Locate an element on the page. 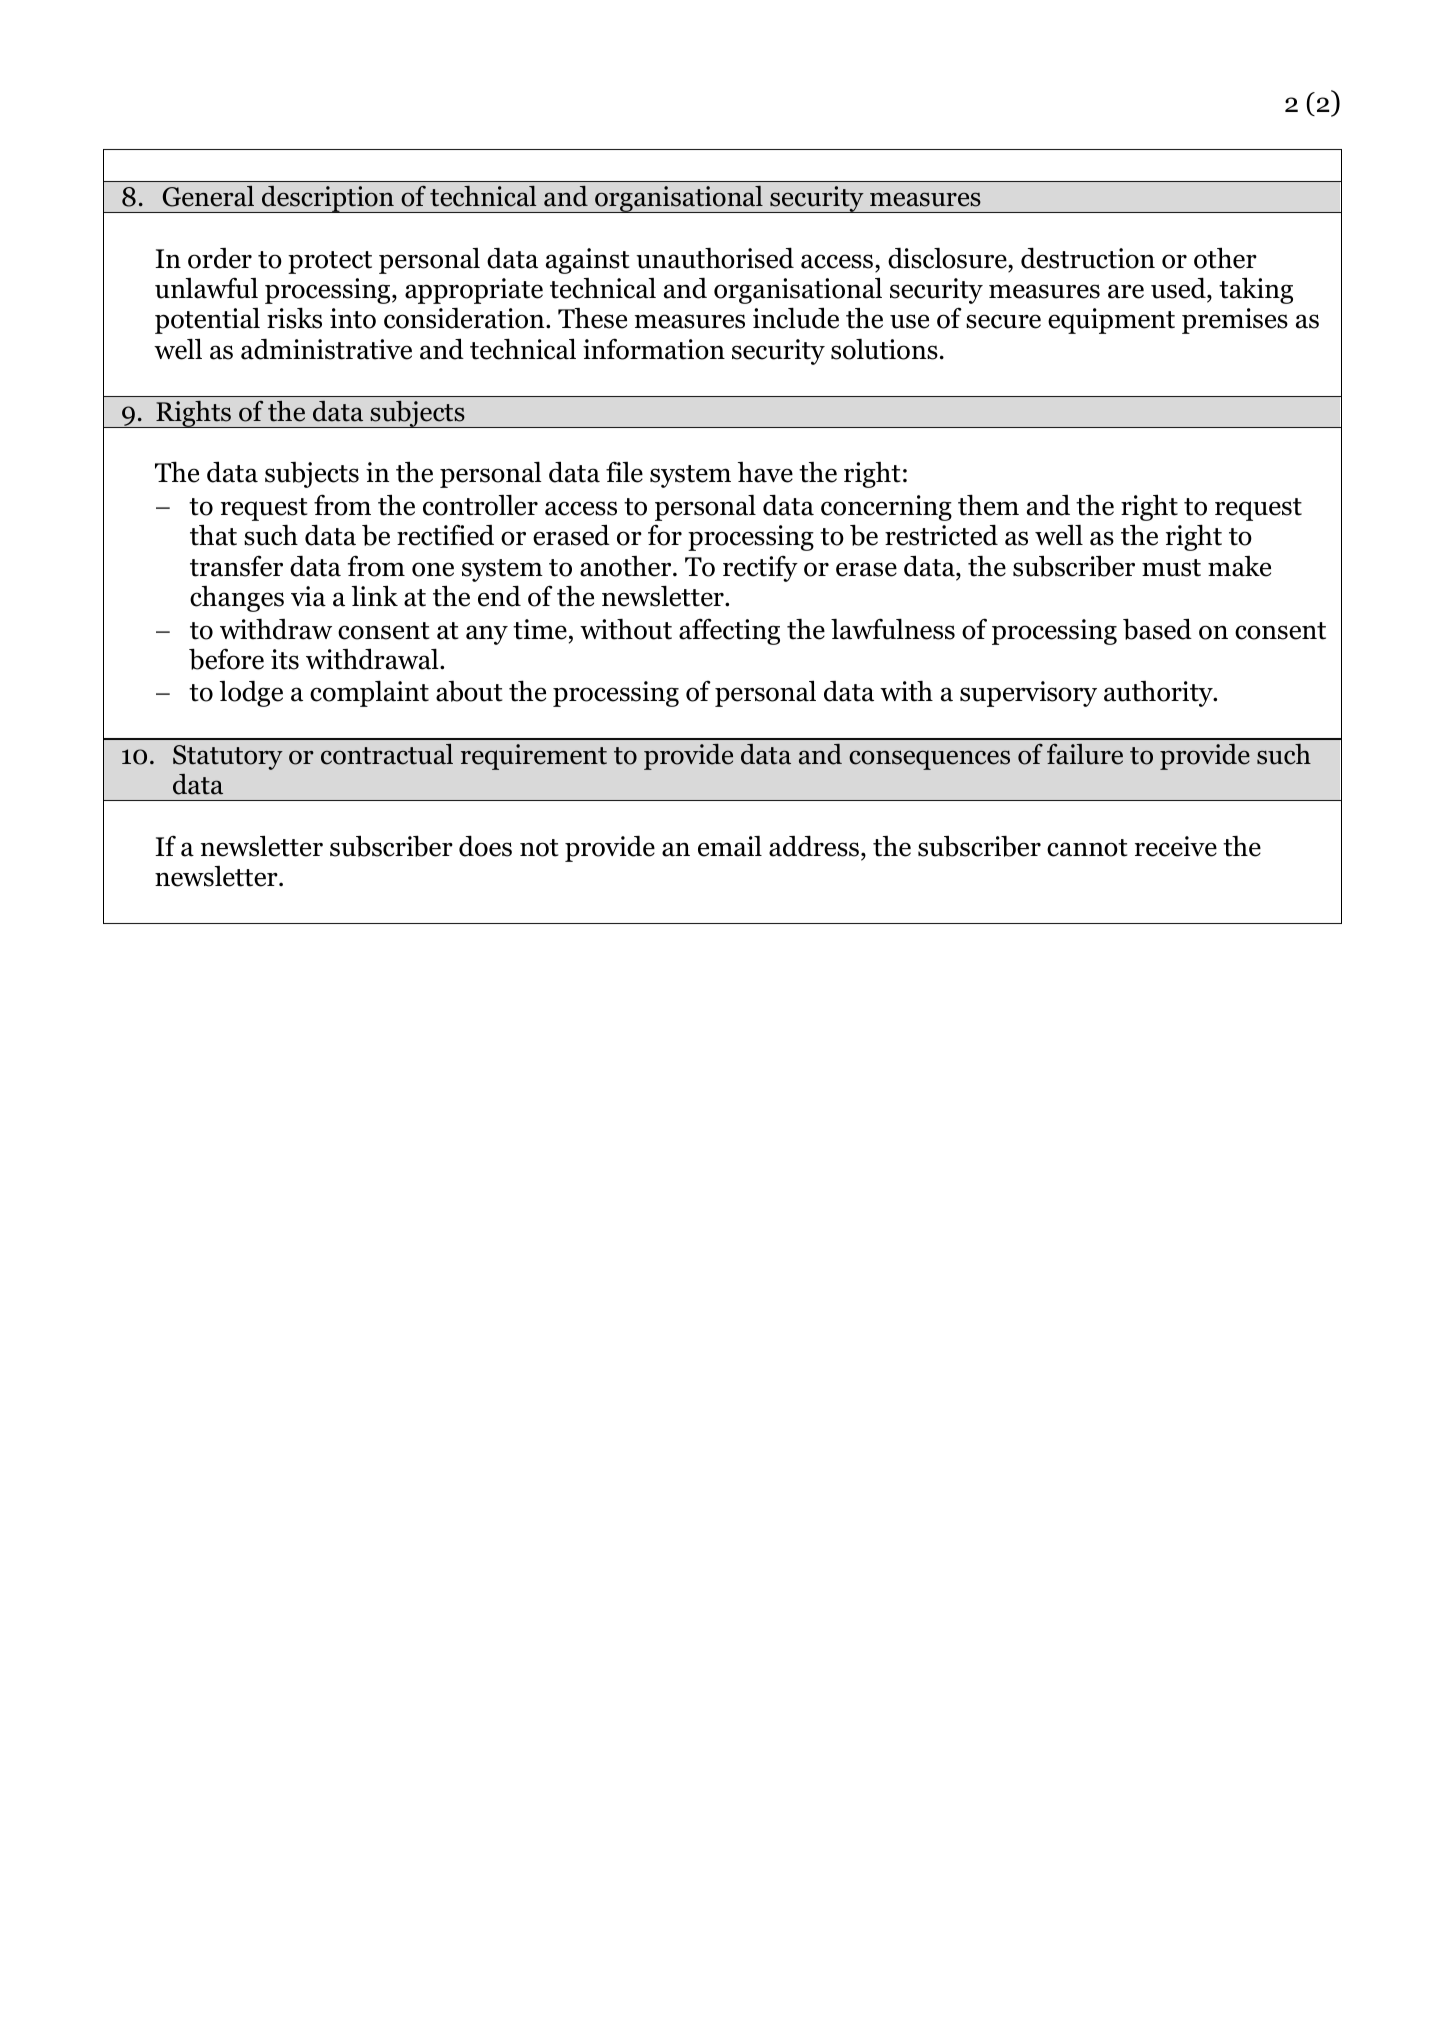 Image resolution: width=1444 pixels, height=2042 pixels. destruction is located at coordinates (1088, 258).
